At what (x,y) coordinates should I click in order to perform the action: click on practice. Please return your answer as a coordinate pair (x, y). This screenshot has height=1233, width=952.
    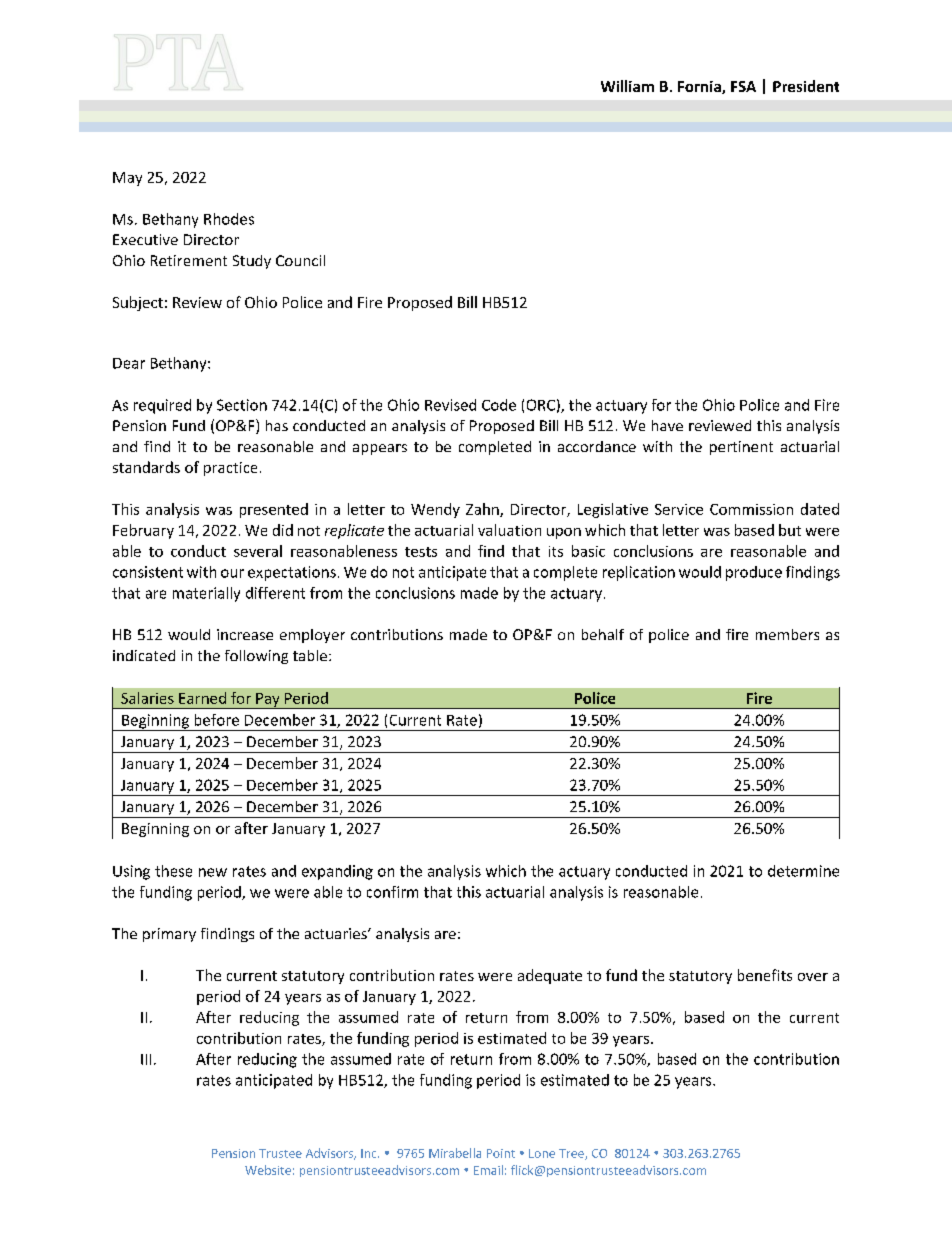
    Looking at the image, I should click on (230, 469).
